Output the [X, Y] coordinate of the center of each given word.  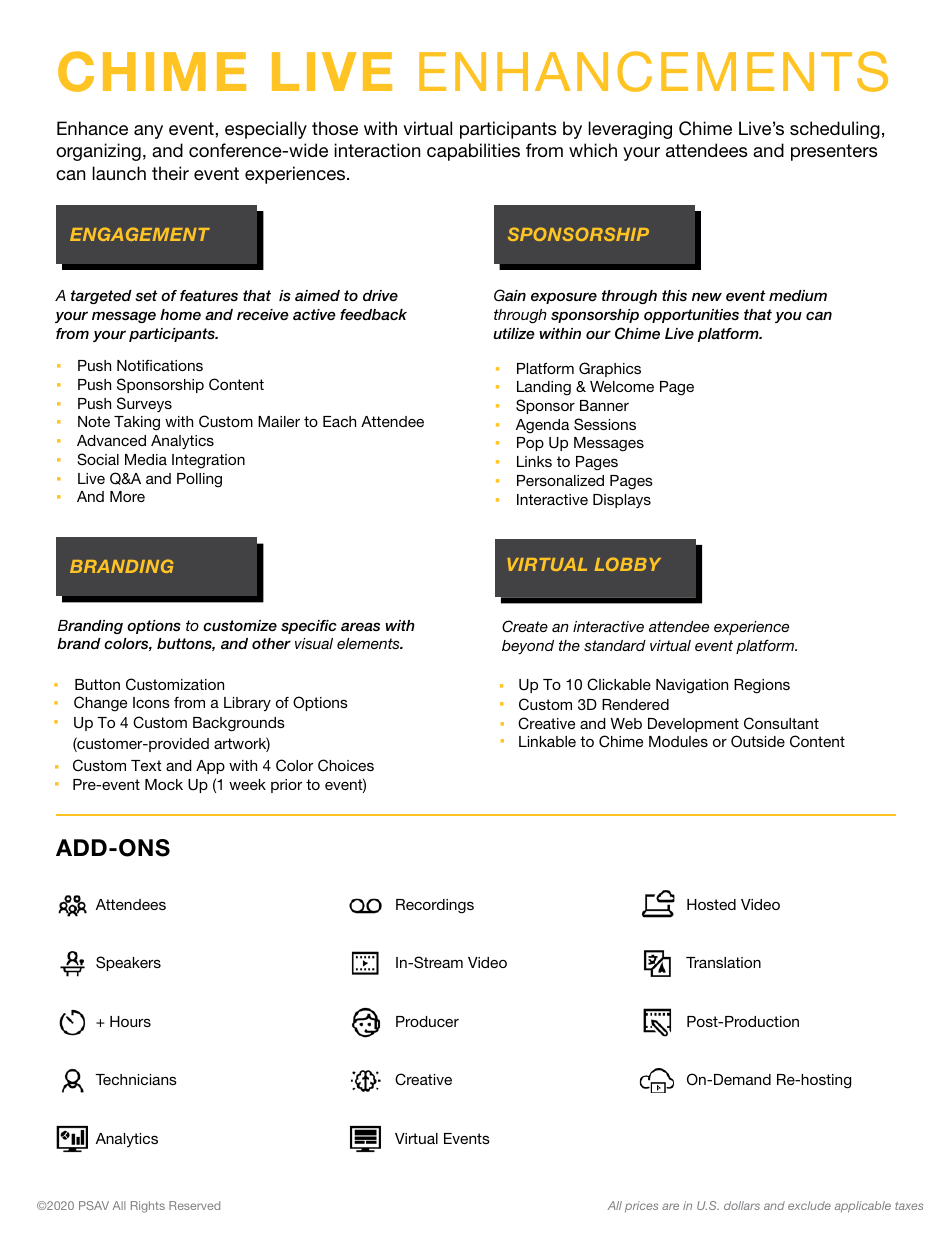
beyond [528, 647]
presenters [834, 152]
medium [798, 295]
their [170, 173]
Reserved [194, 1205]
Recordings [435, 906]
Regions [762, 686]
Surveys [144, 404]
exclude [809, 1205]
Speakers [128, 963]
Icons [151, 702]
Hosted [711, 904]
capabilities [473, 152]
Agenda [542, 426]
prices [641, 1206]
